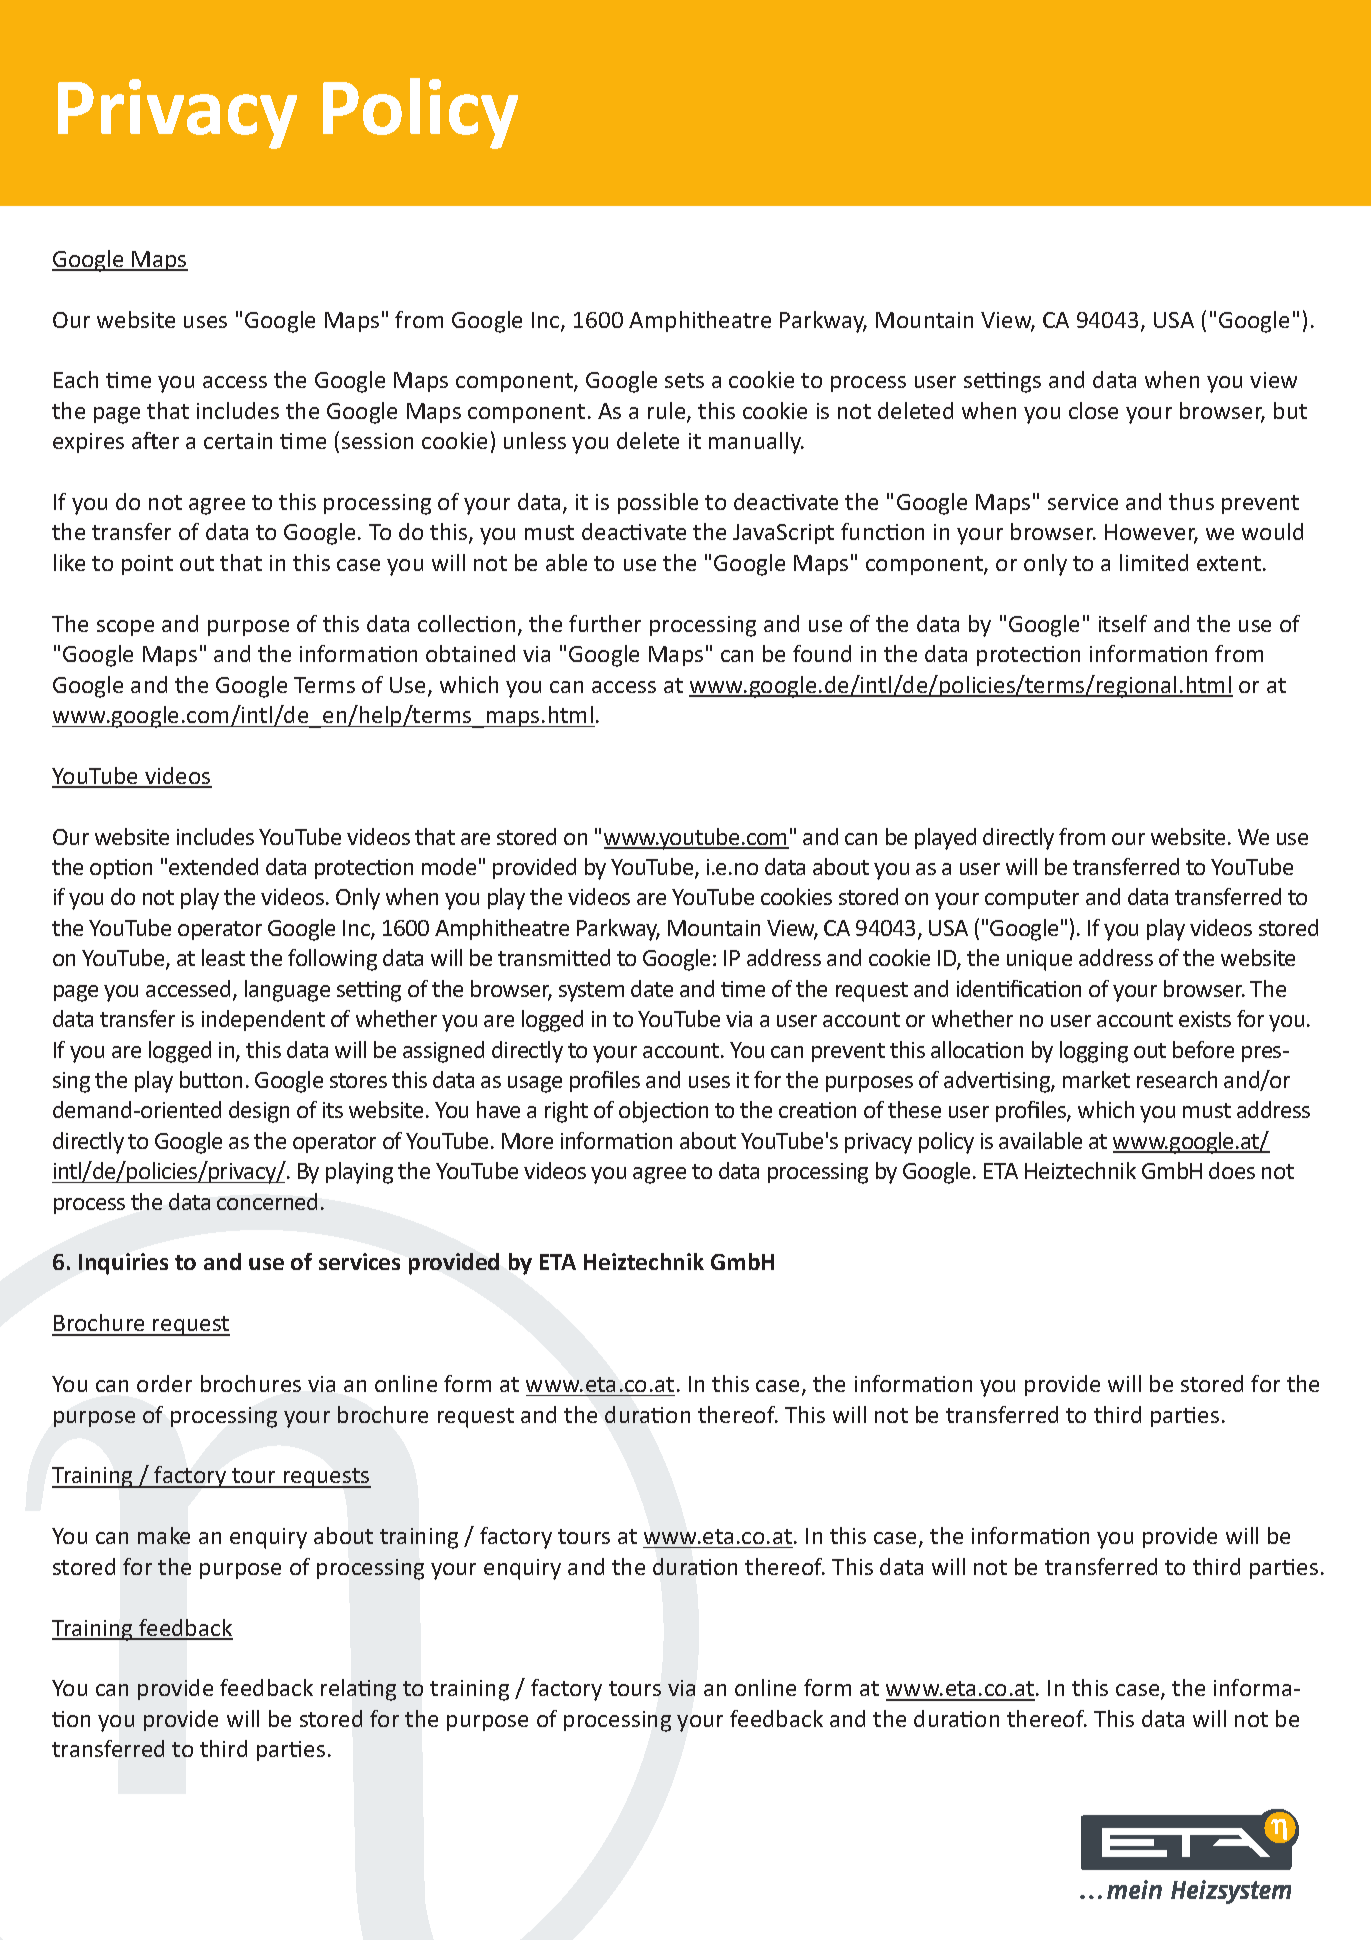  Describe the element at coordinates (238, 441) in the screenshot. I see `certain` at that location.
